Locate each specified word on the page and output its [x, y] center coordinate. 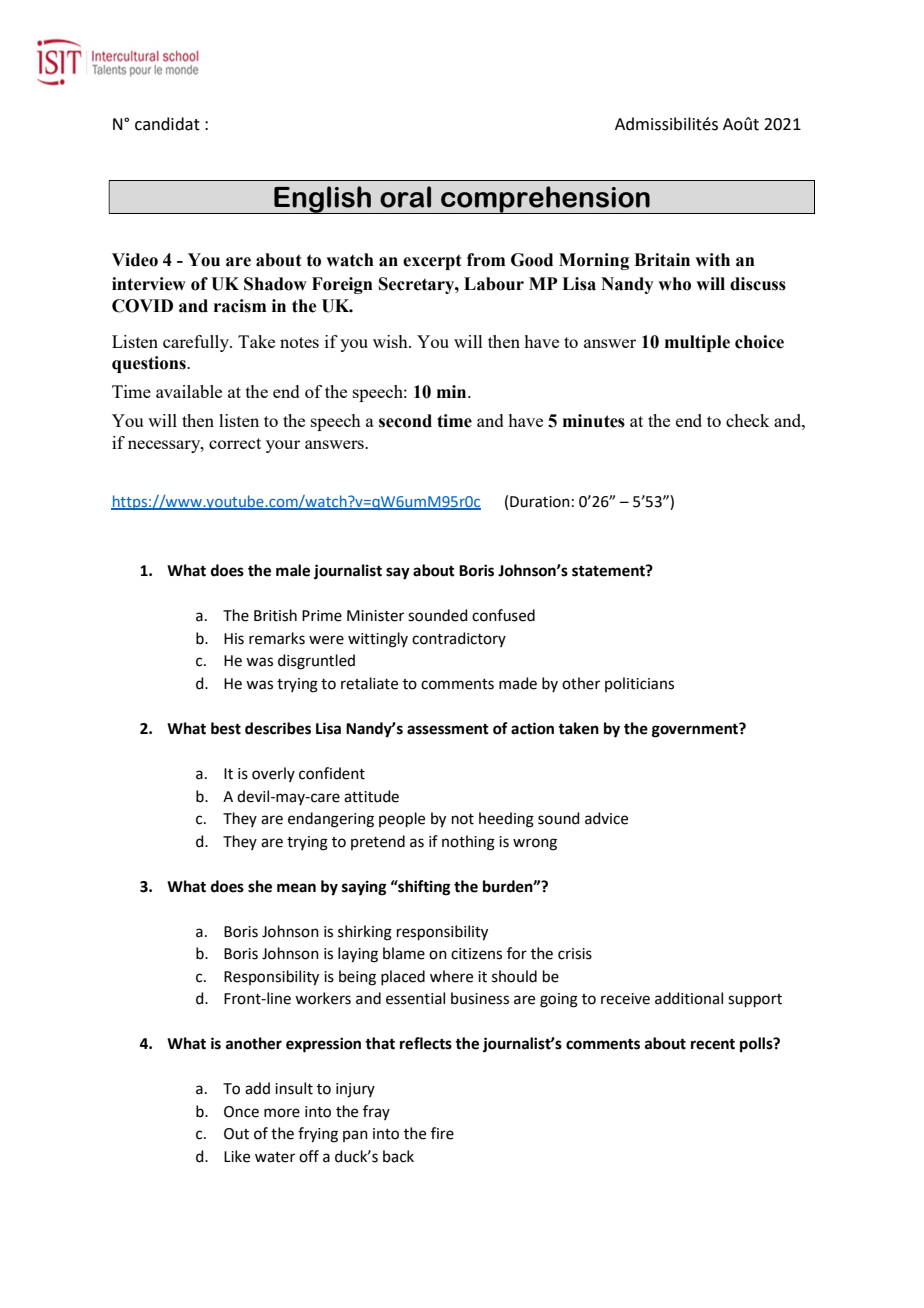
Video [135, 260]
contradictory [459, 639]
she [260, 886]
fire [442, 1133]
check [747, 420]
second [405, 421]
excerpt [432, 262]
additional [689, 998]
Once [241, 1112]
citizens [476, 954]
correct [235, 443]
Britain [662, 260]
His [234, 639]
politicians [639, 684]
